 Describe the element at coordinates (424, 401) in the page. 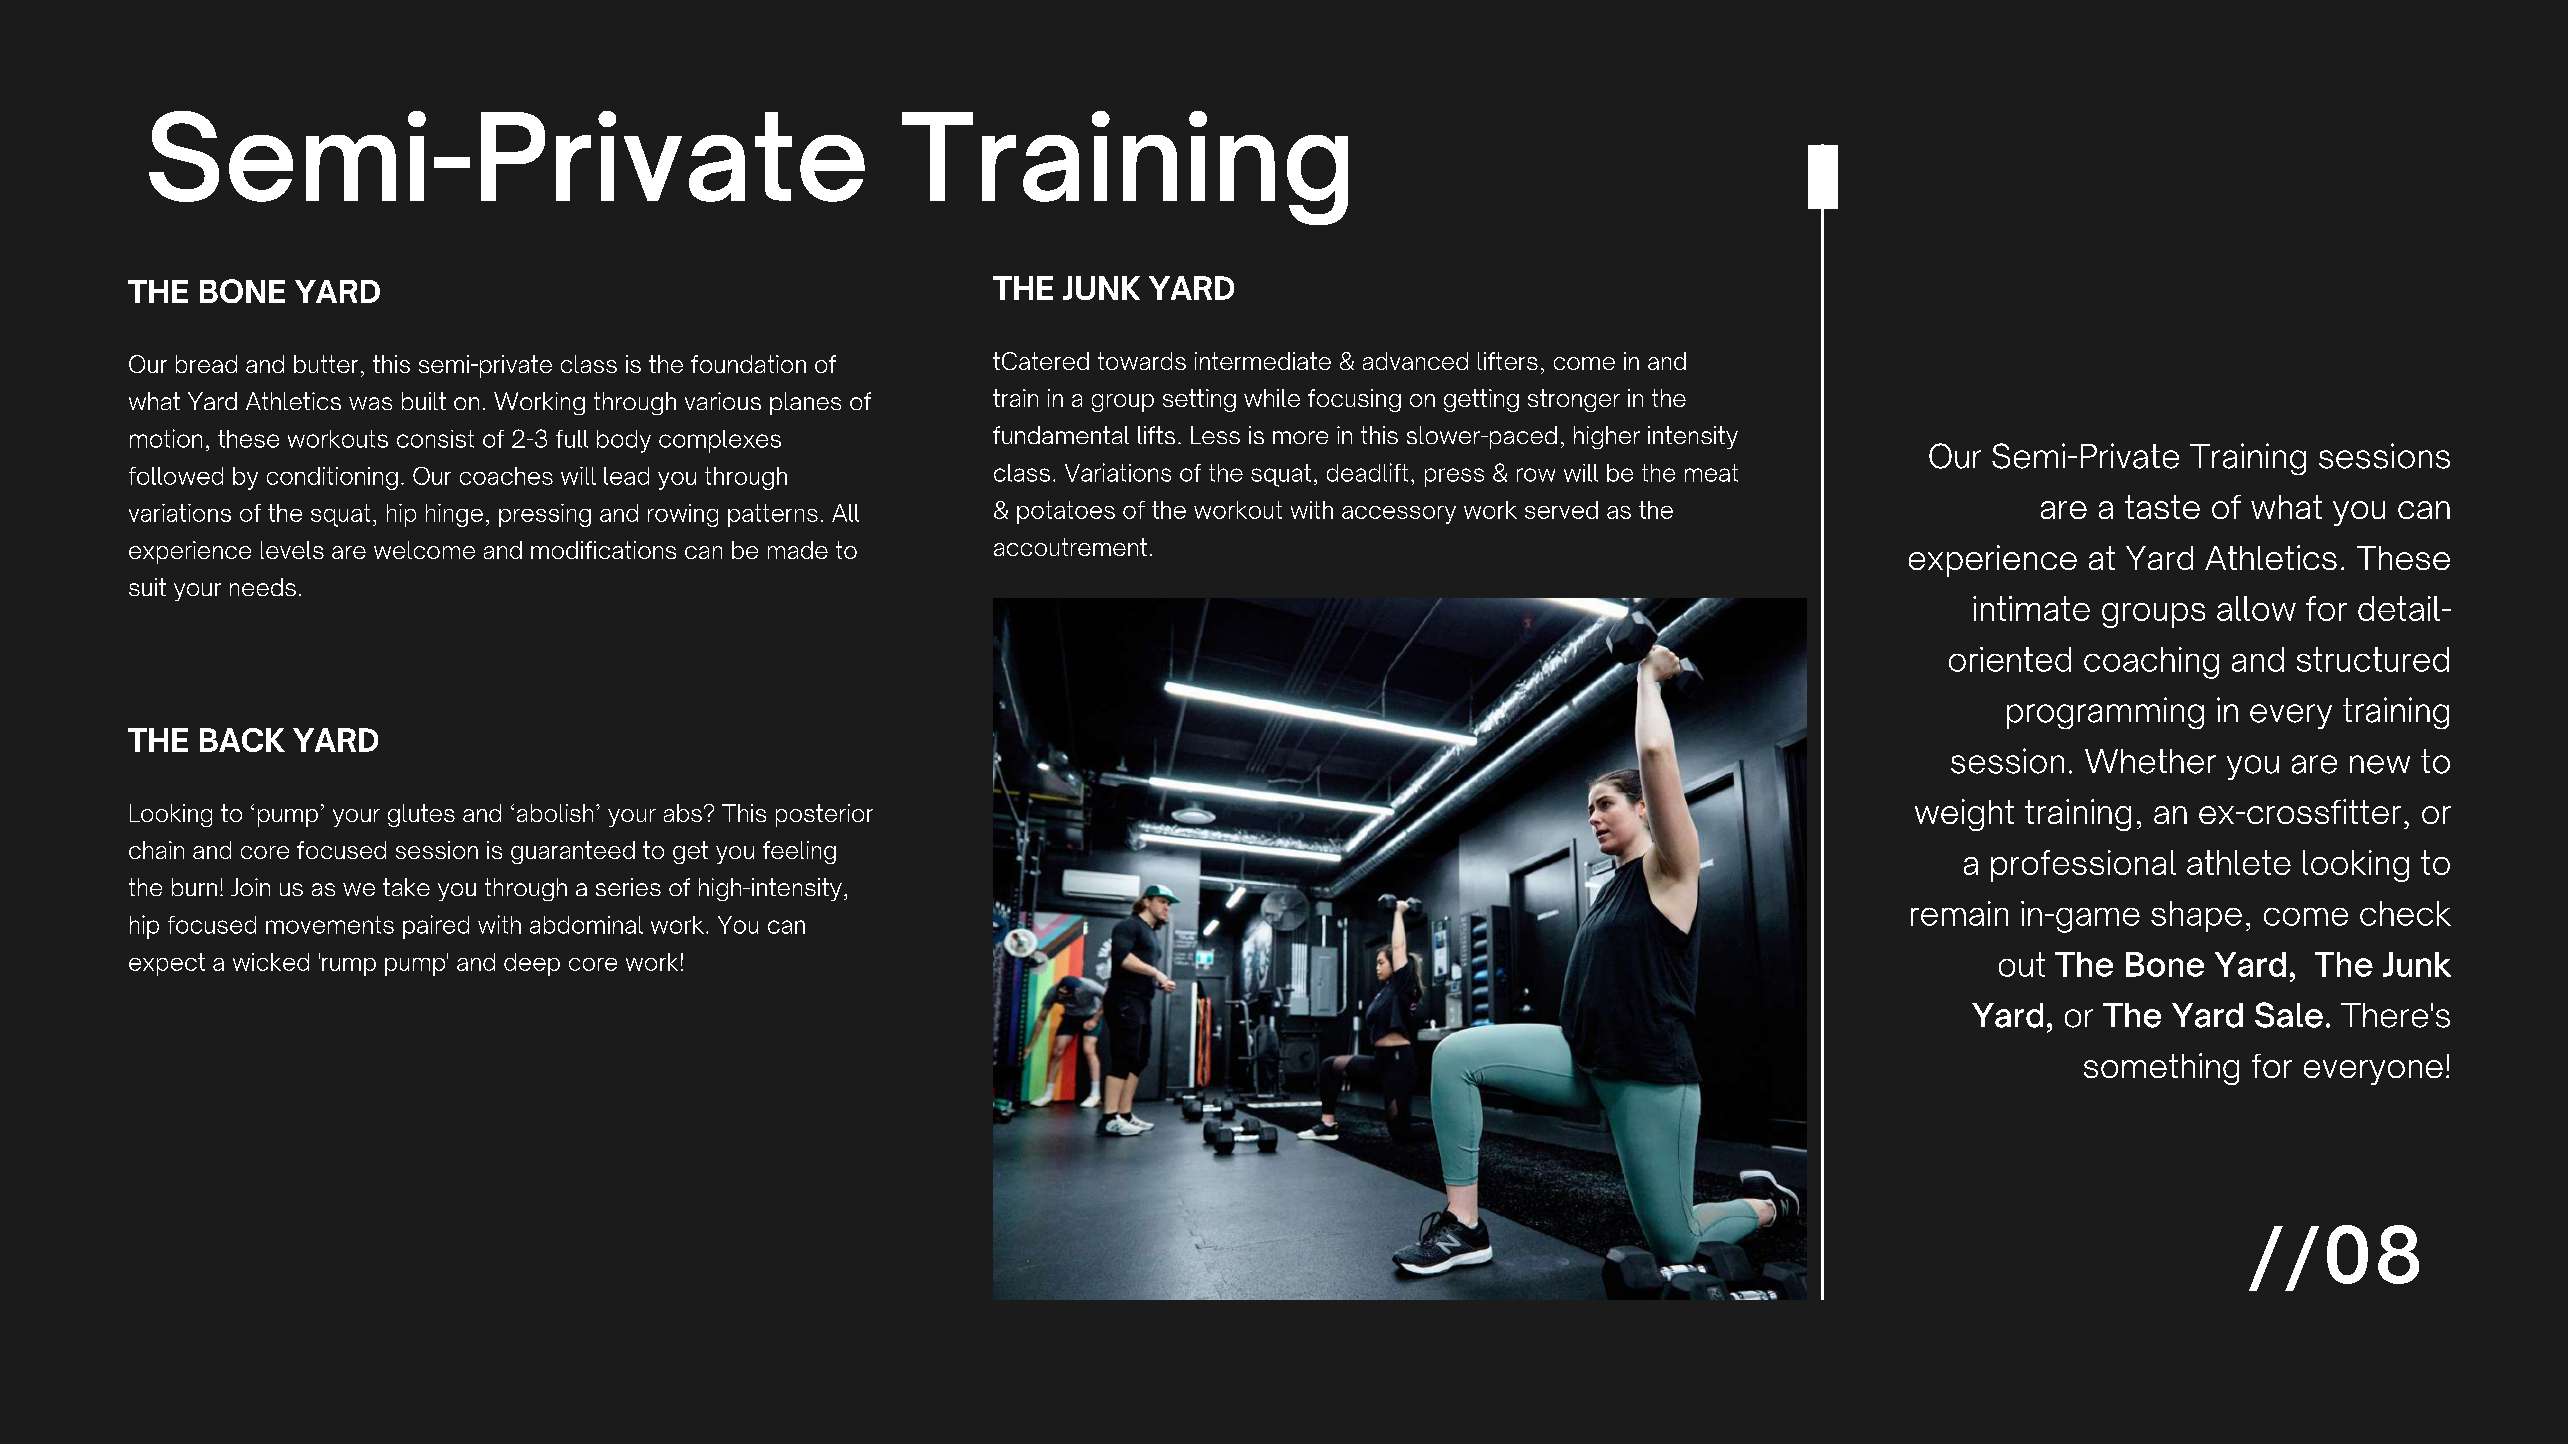

I see `built` at that location.
